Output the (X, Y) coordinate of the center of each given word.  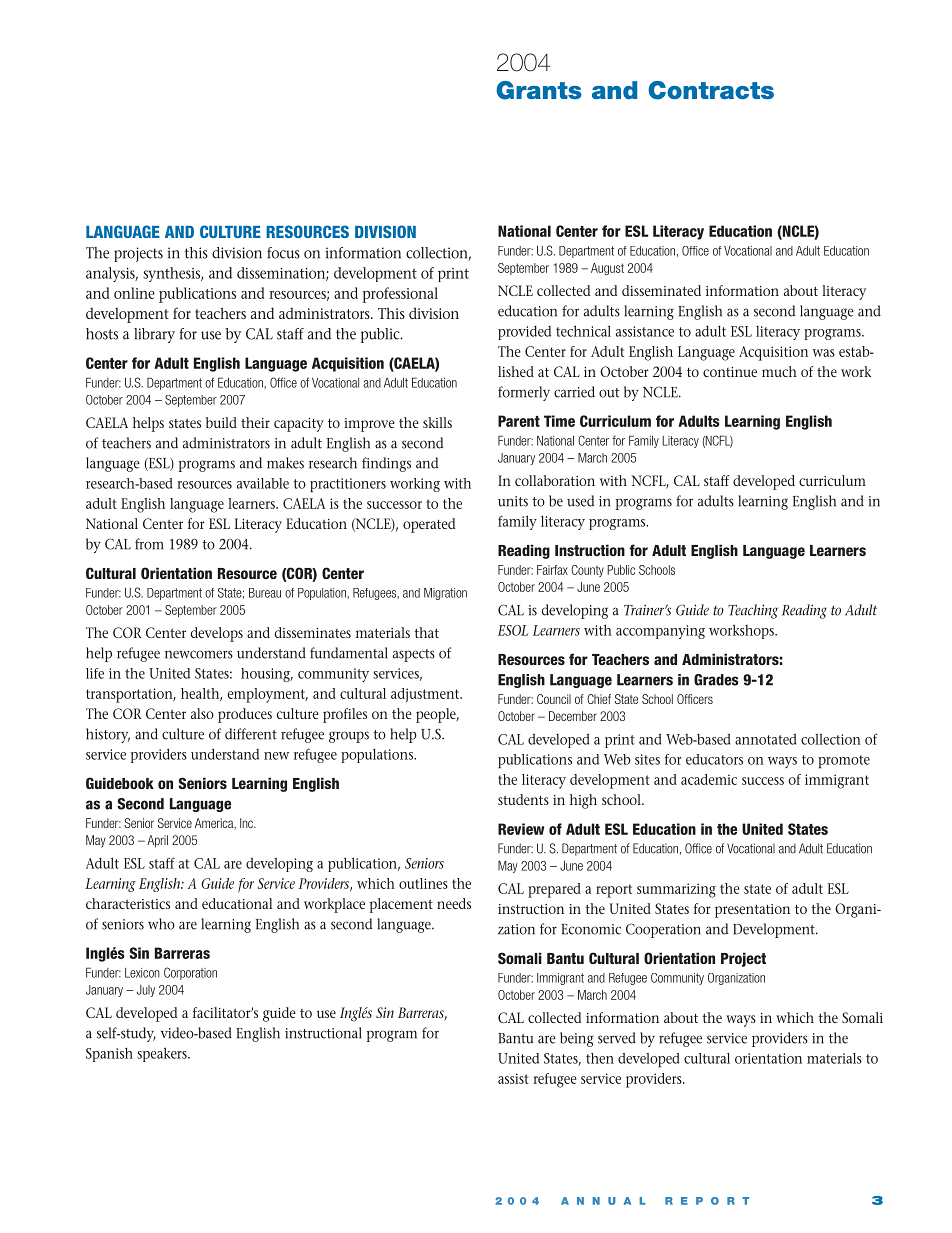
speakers (163, 1054)
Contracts (711, 90)
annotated (766, 739)
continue (730, 372)
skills (437, 422)
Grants (539, 90)
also (202, 713)
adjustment (426, 695)
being (576, 1039)
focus (283, 253)
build (221, 422)
